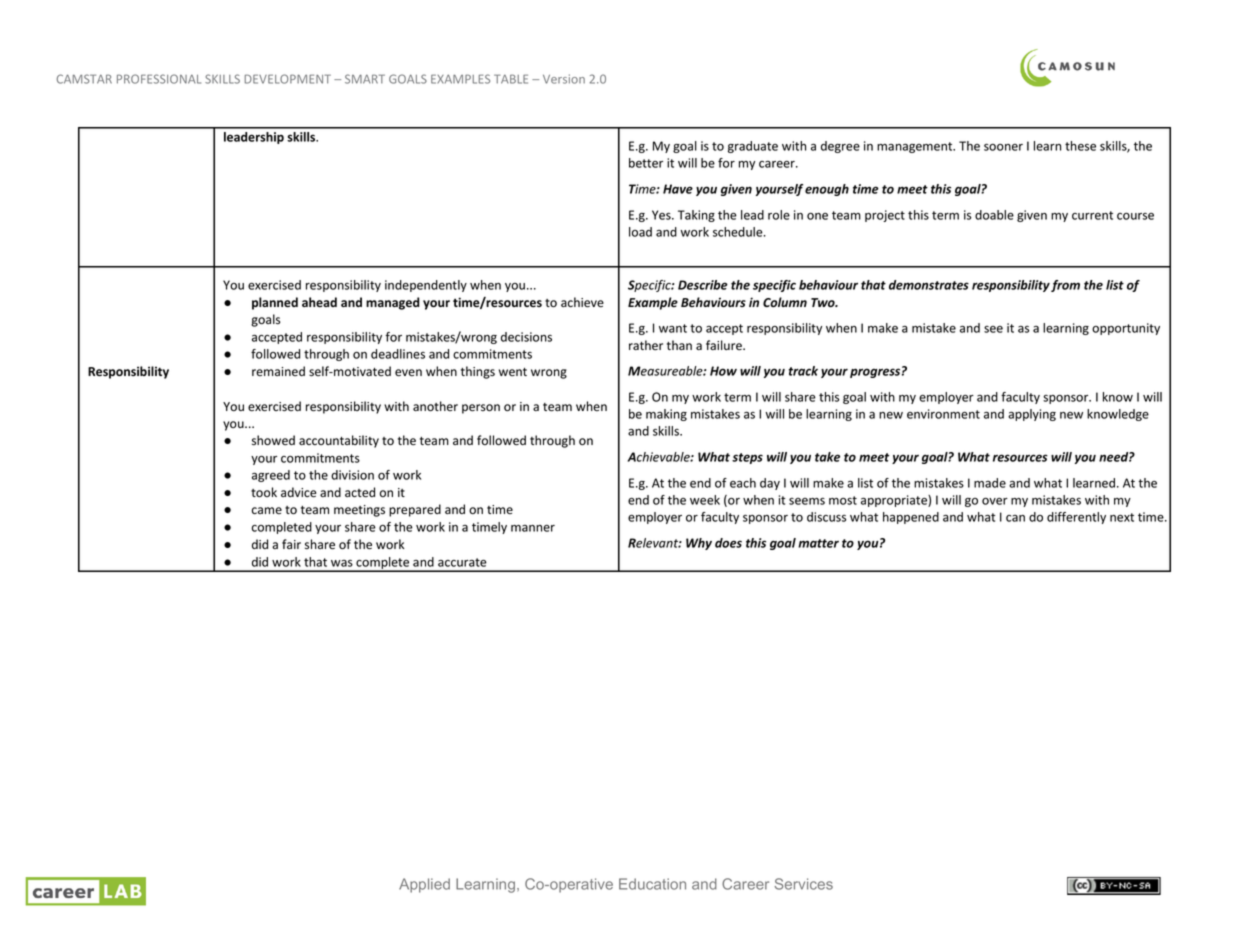  What do you see at coordinates (1003, 147) in the screenshot?
I see `sooner` at bounding box center [1003, 147].
